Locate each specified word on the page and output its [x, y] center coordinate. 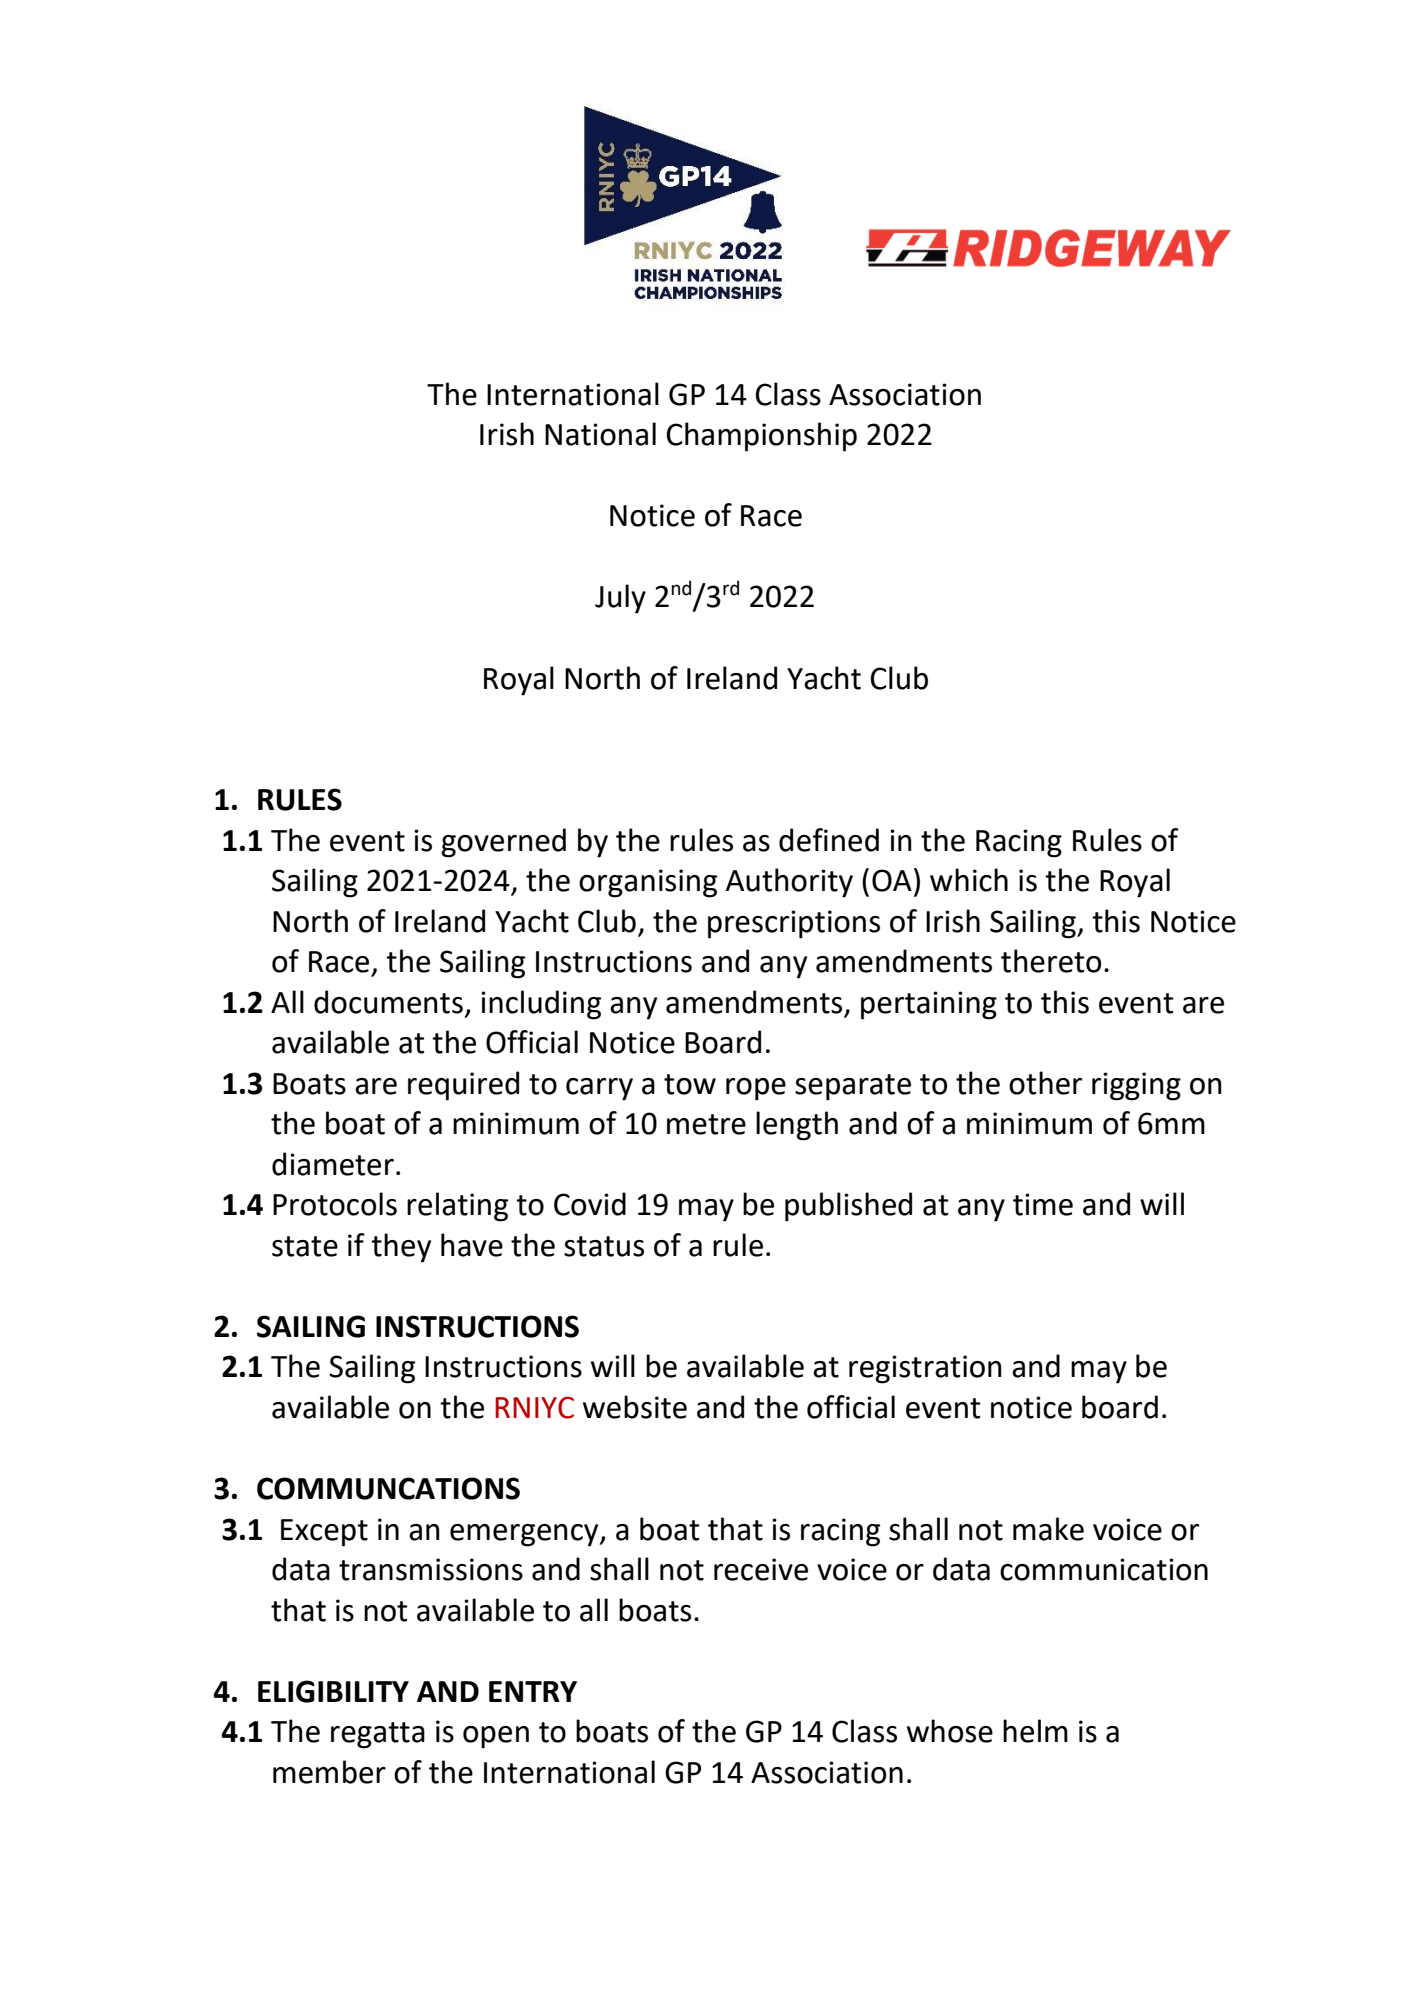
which [969, 880]
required [463, 1086]
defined [829, 840]
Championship [761, 437]
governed [503, 843]
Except [324, 1533]
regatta [378, 1735]
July [620, 599]
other [1045, 1083]
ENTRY [533, 1691]
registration [925, 1369]
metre [706, 1124]
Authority [789, 883]
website [635, 1407]
